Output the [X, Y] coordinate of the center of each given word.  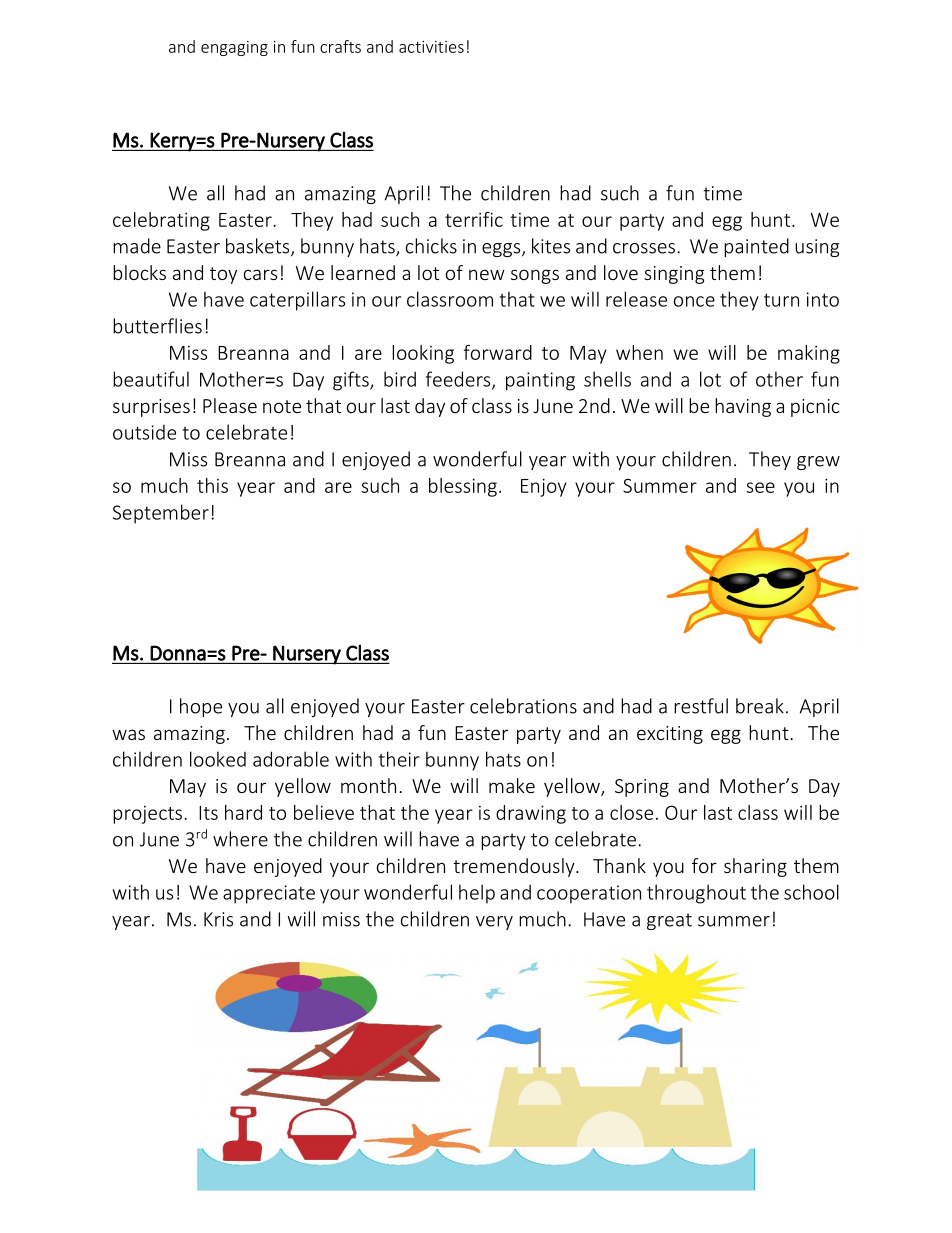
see [760, 487]
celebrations [523, 706]
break [760, 706]
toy [223, 275]
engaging [234, 48]
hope [201, 707]
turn [781, 300]
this [212, 485]
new [487, 274]
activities [431, 47]
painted [756, 247]
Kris [218, 919]
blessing [463, 487]
